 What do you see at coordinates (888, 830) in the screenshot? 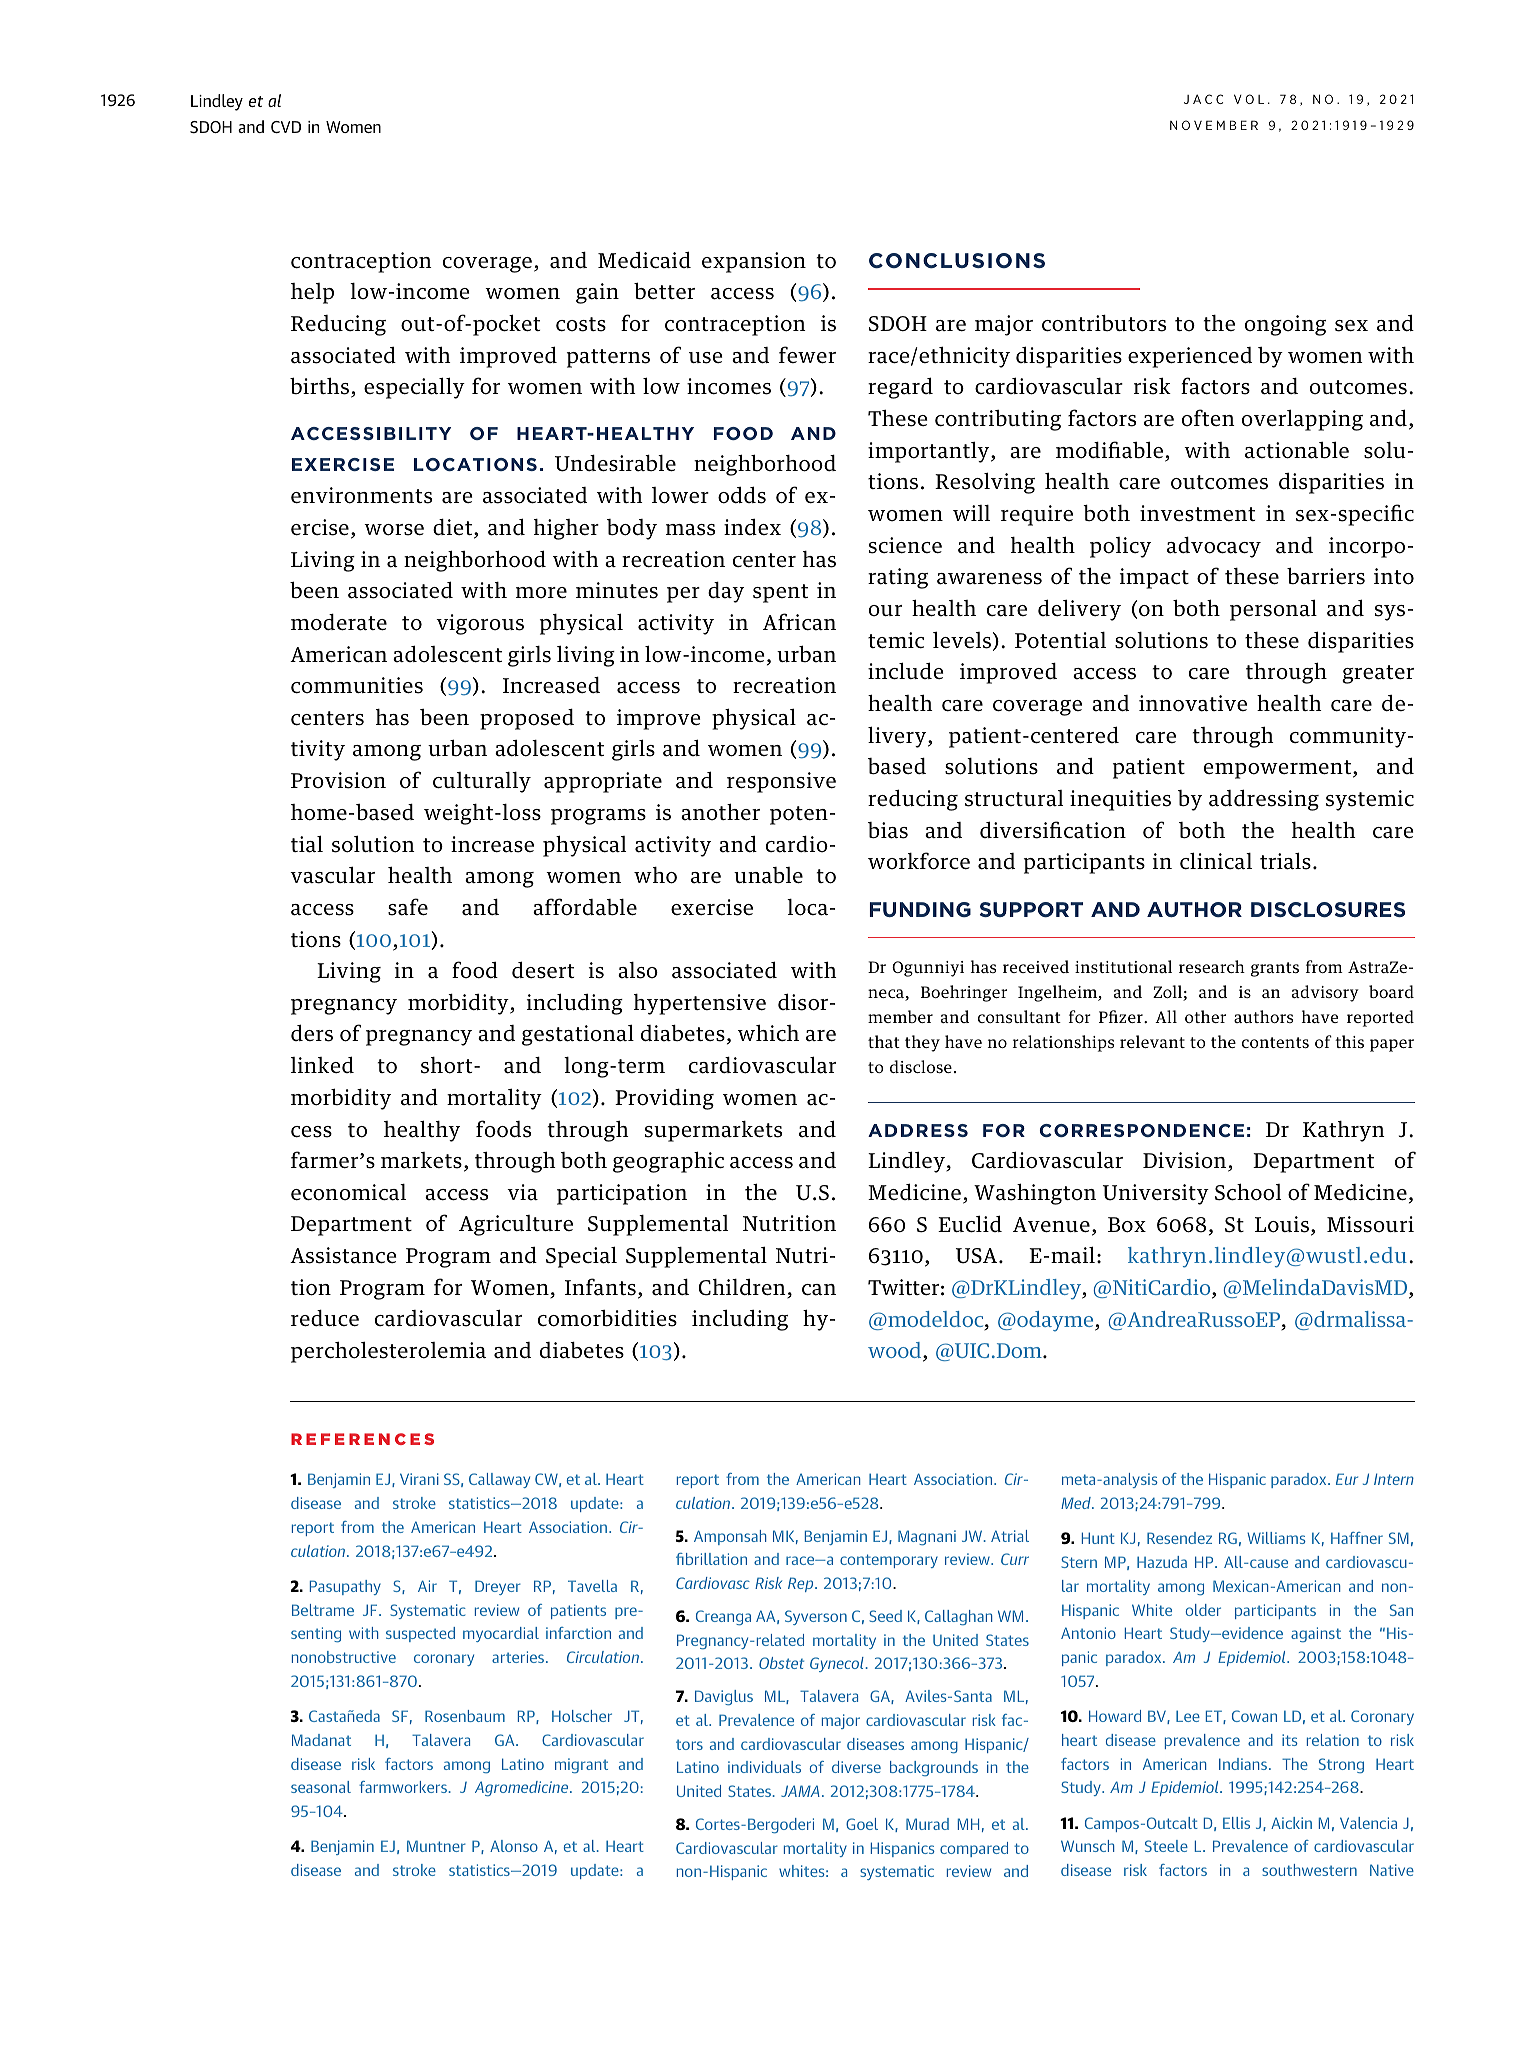
I see `bias` at bounding box center [888, 830].
